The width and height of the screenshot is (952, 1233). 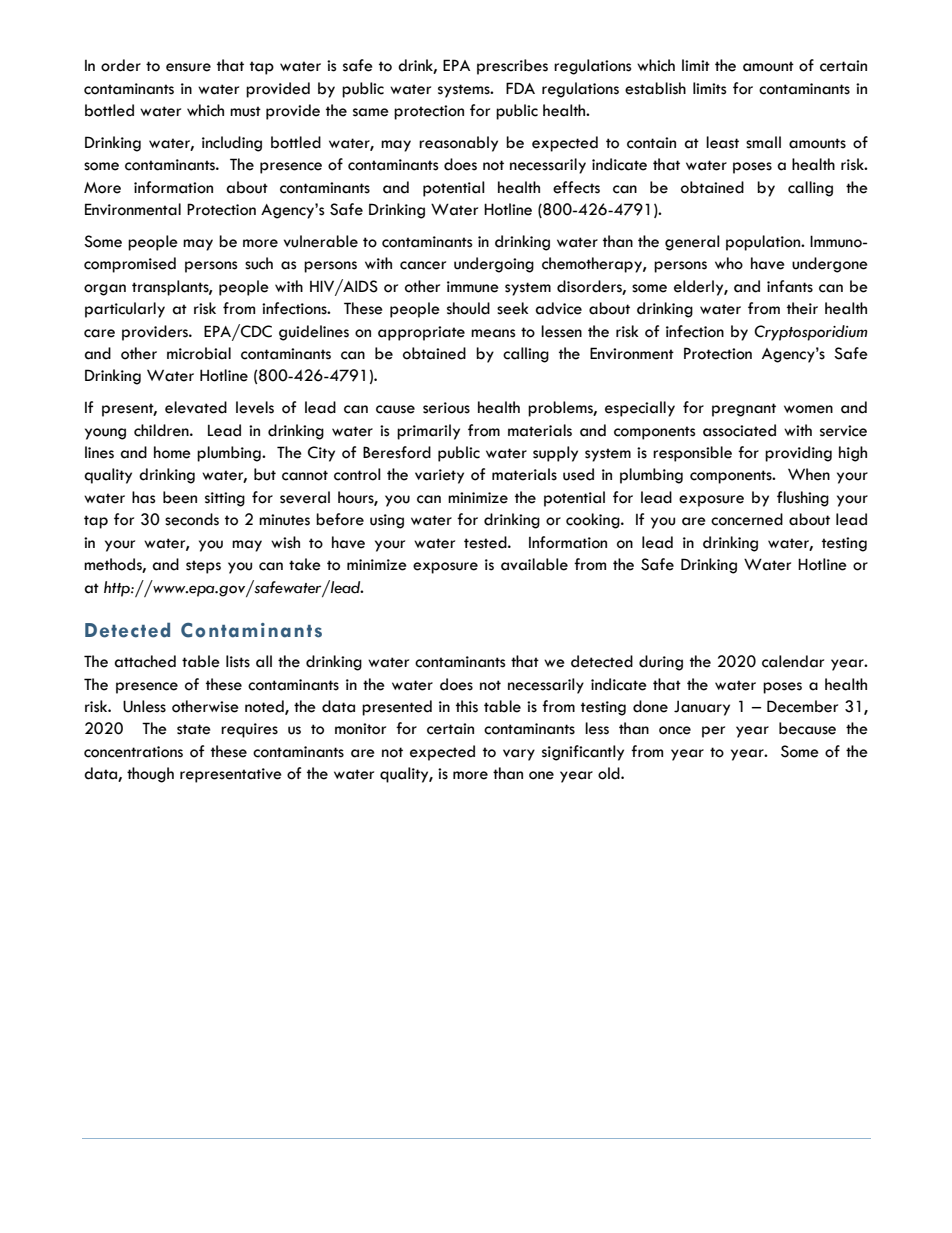 What do you see at coordinates (534, 564) in the screenshot?
I see `available` at bounding box center [534, 564].
